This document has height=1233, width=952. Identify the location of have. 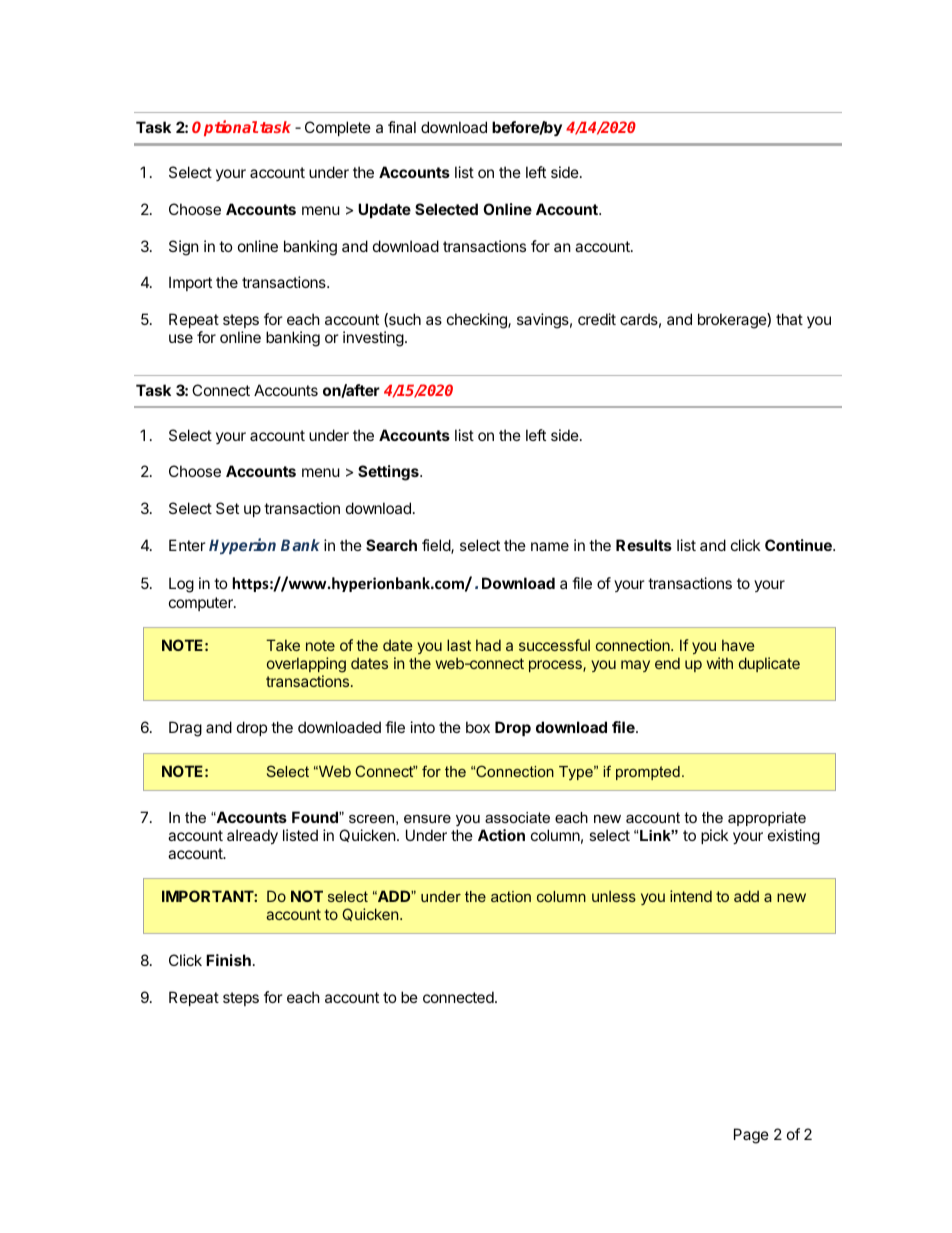
(738, 645).
